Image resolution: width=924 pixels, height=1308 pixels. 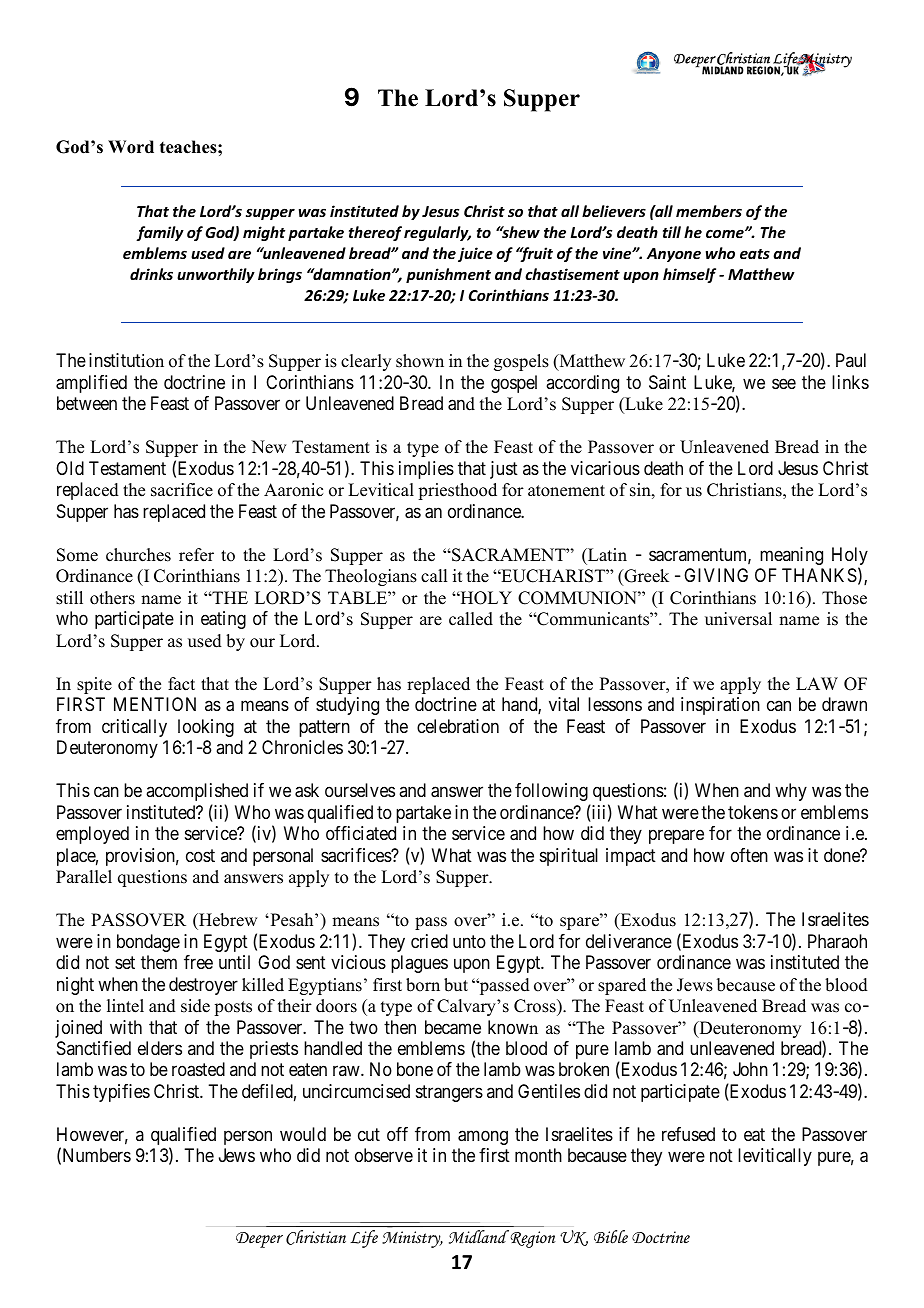 I want to click on celebration, so click(x=458, y=726).
